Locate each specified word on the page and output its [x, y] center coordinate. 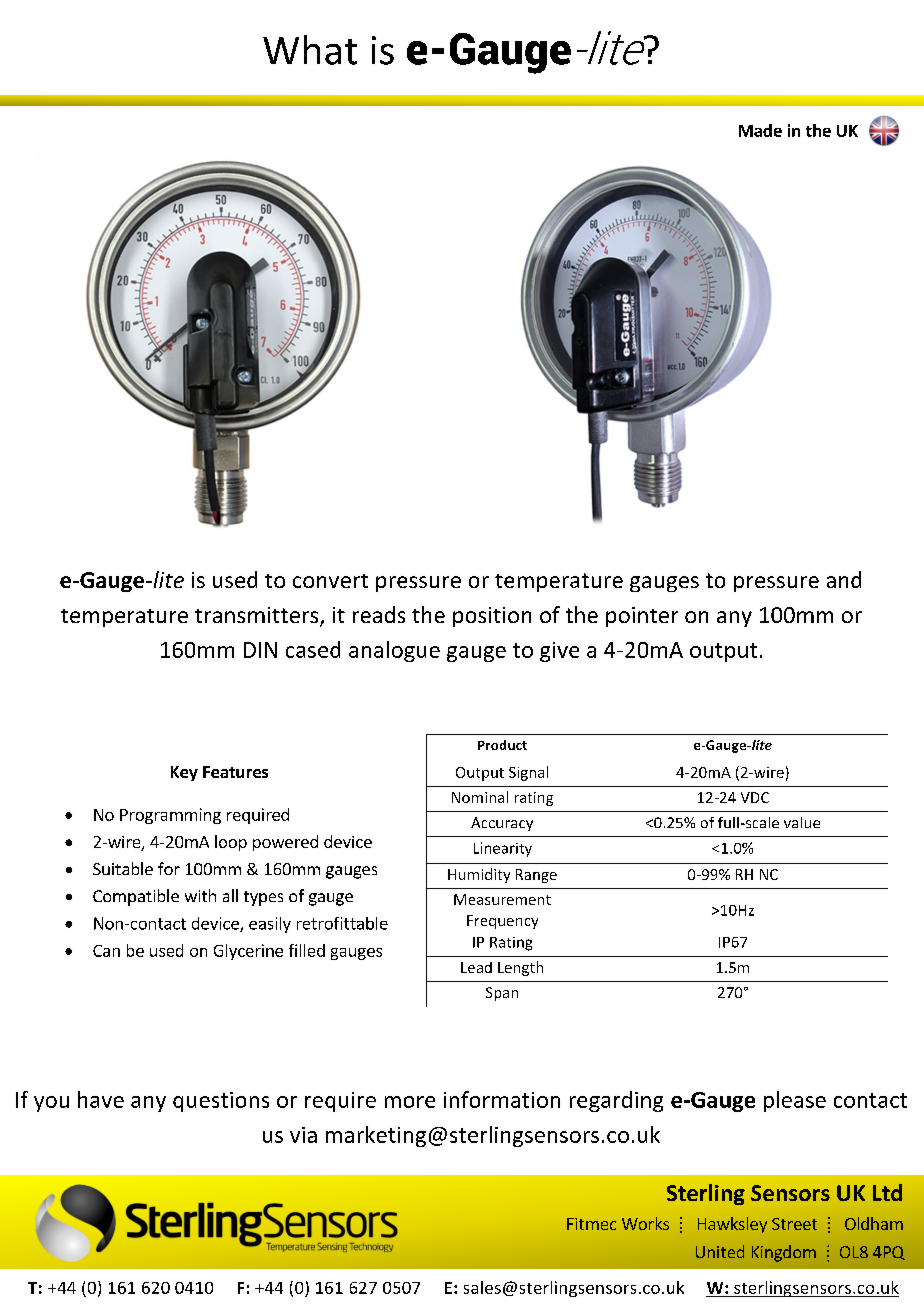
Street [794, 1224]
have [101, 1099]
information [502, 1099]
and [844, 579]
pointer [642, 617]
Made [760, 130]
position [492, 617]
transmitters [258, 616]
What [310, 50]
